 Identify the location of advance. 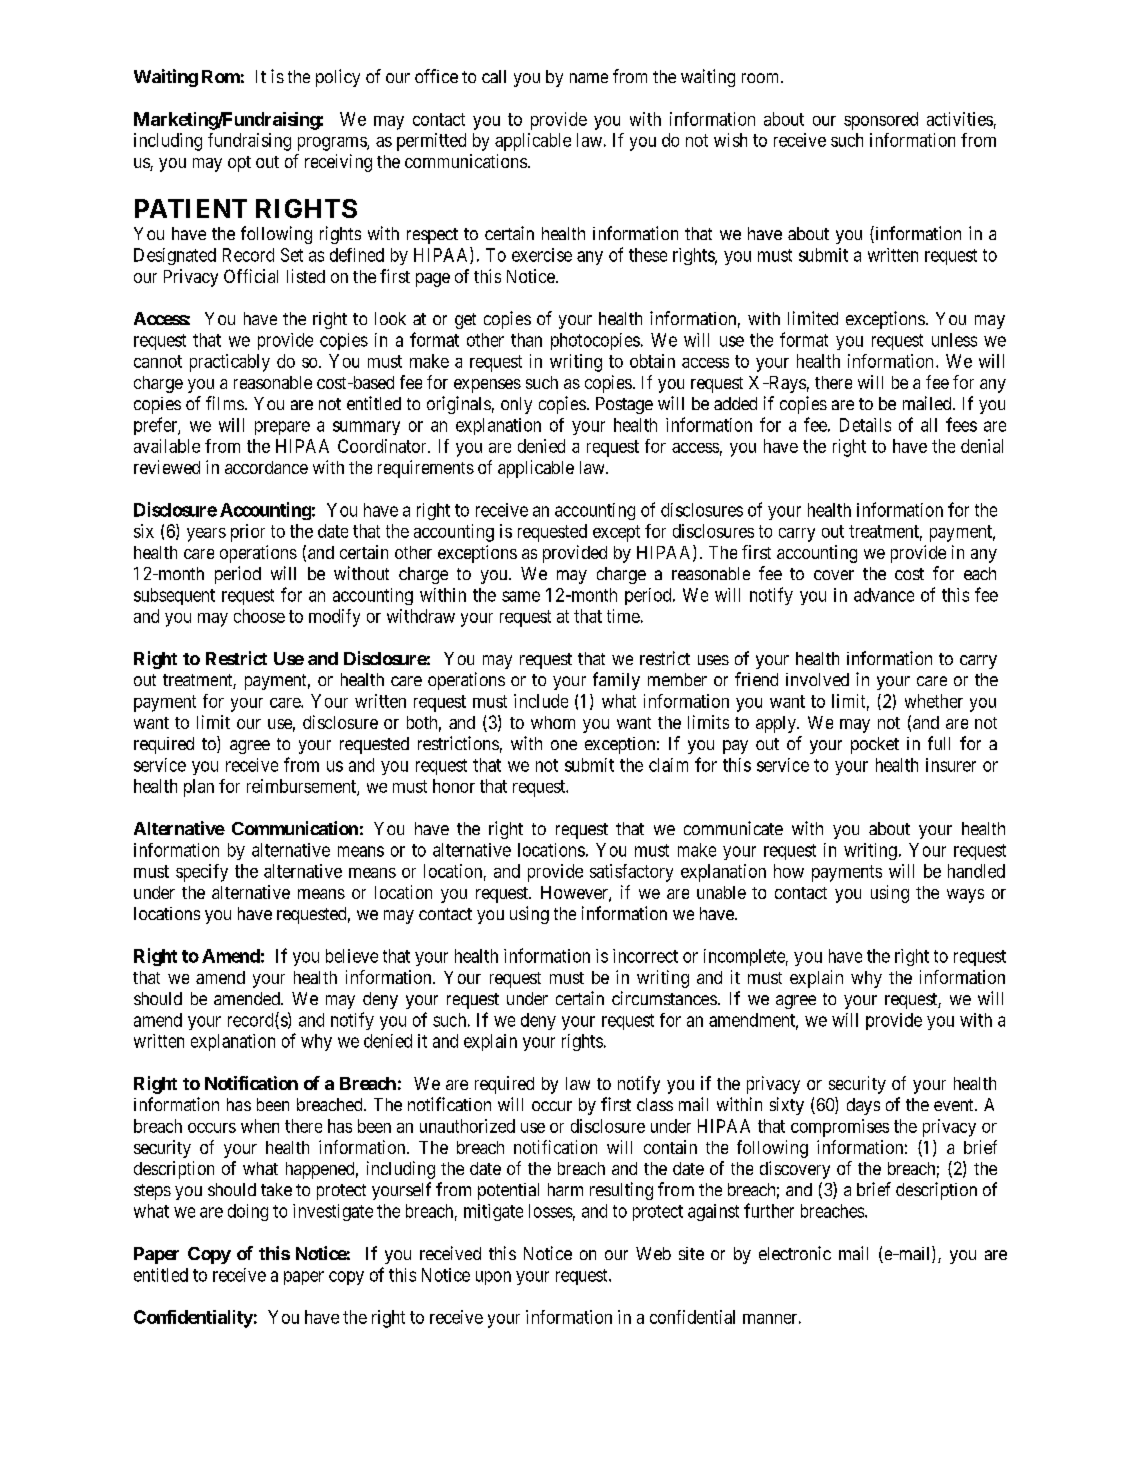
(884, 595).
